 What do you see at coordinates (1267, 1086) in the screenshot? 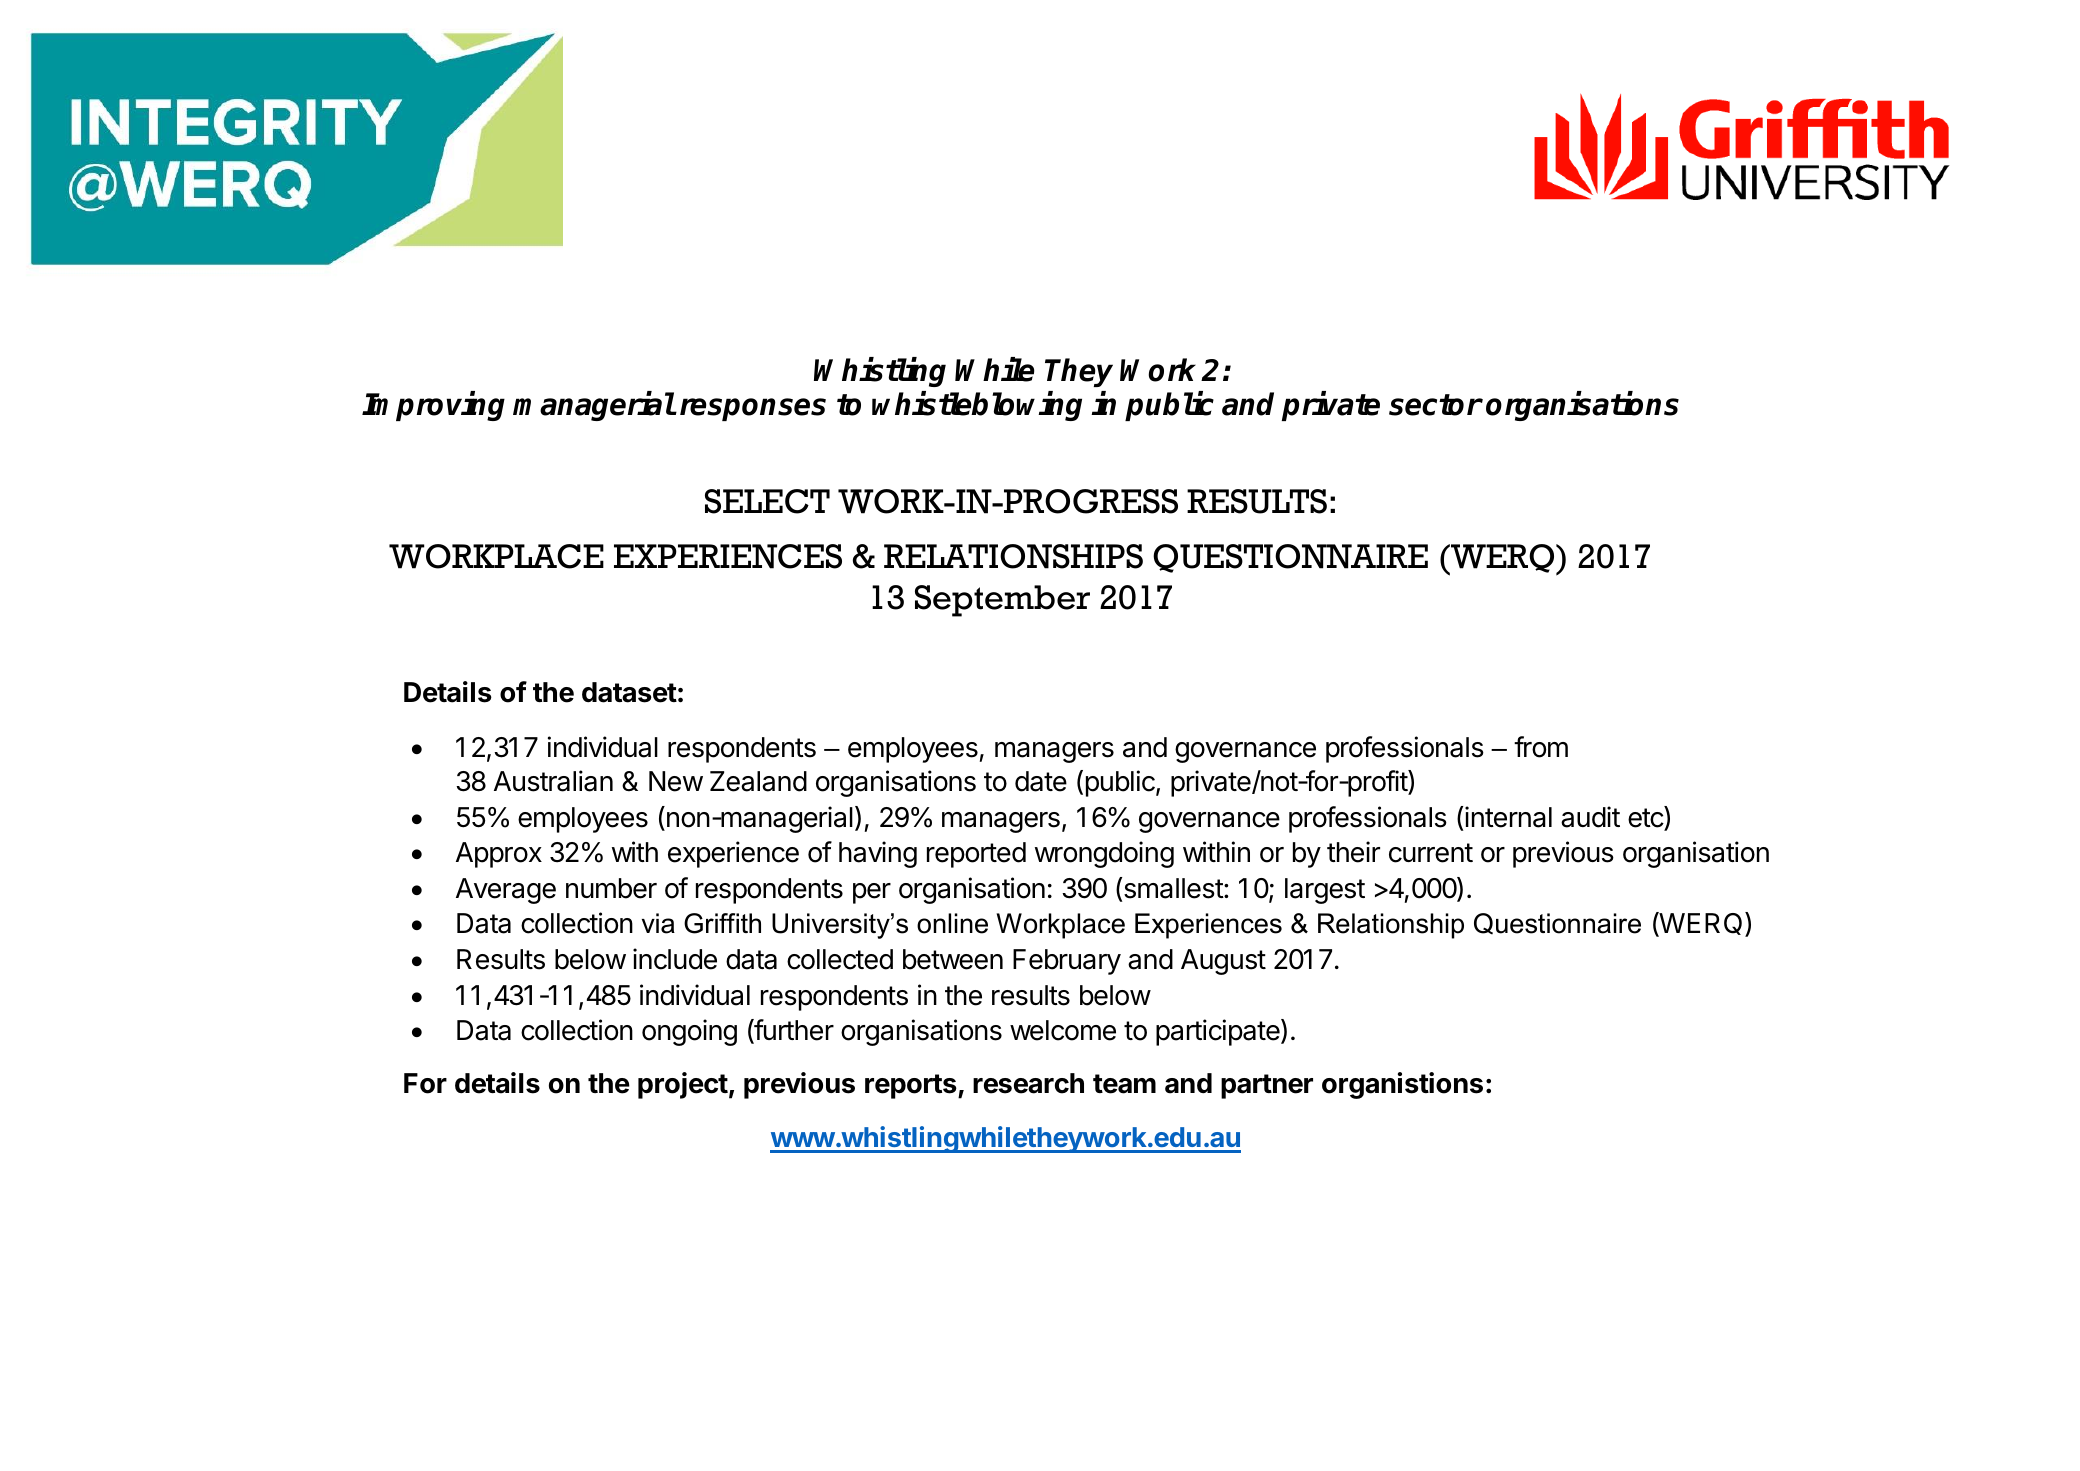
I see `partner` at bounding box center [1267, 1086].
